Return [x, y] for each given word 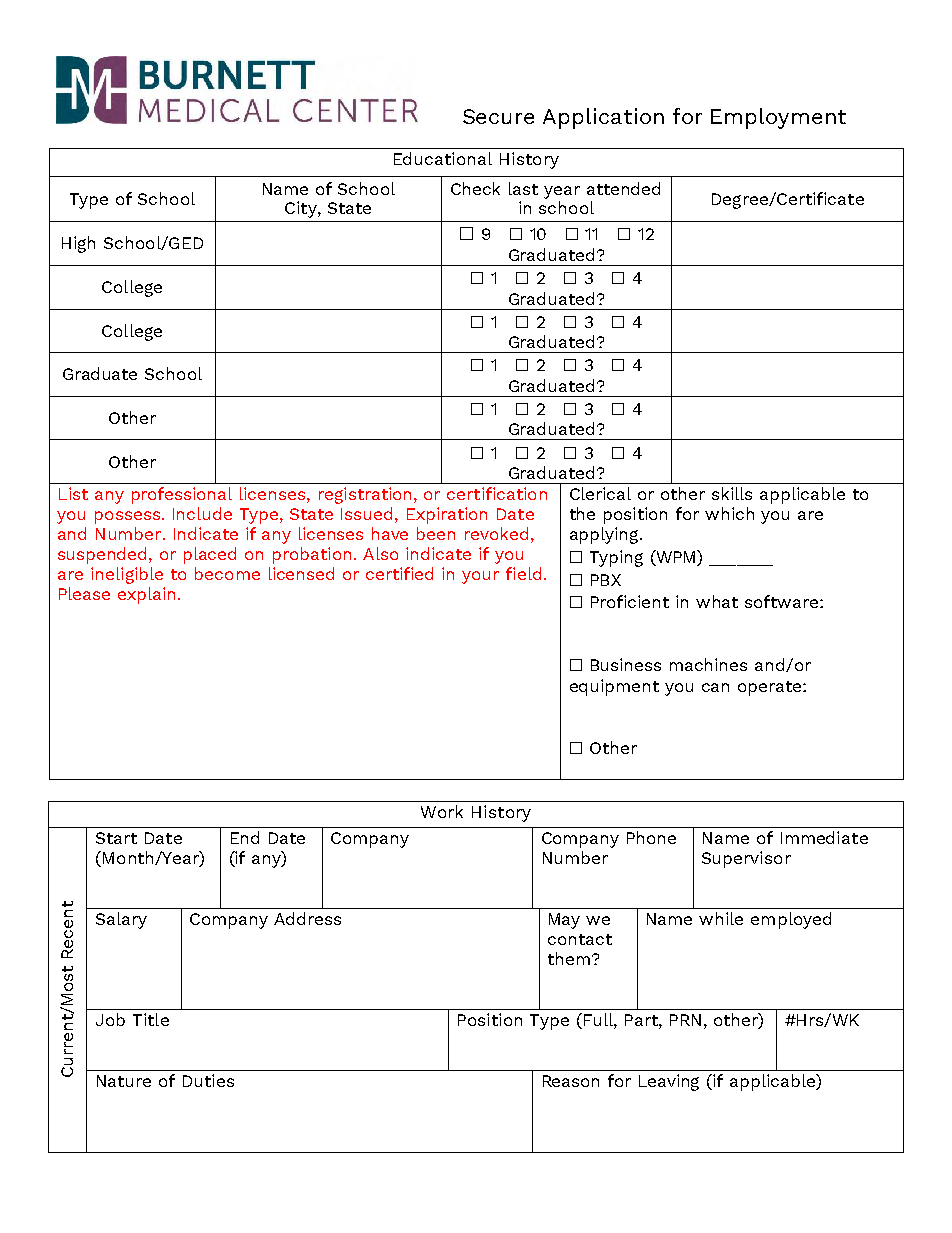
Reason [571, 1081]
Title [151, 1019]
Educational [443, 158]
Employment [778, 118]
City [302, 209]
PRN [685, 1020]
